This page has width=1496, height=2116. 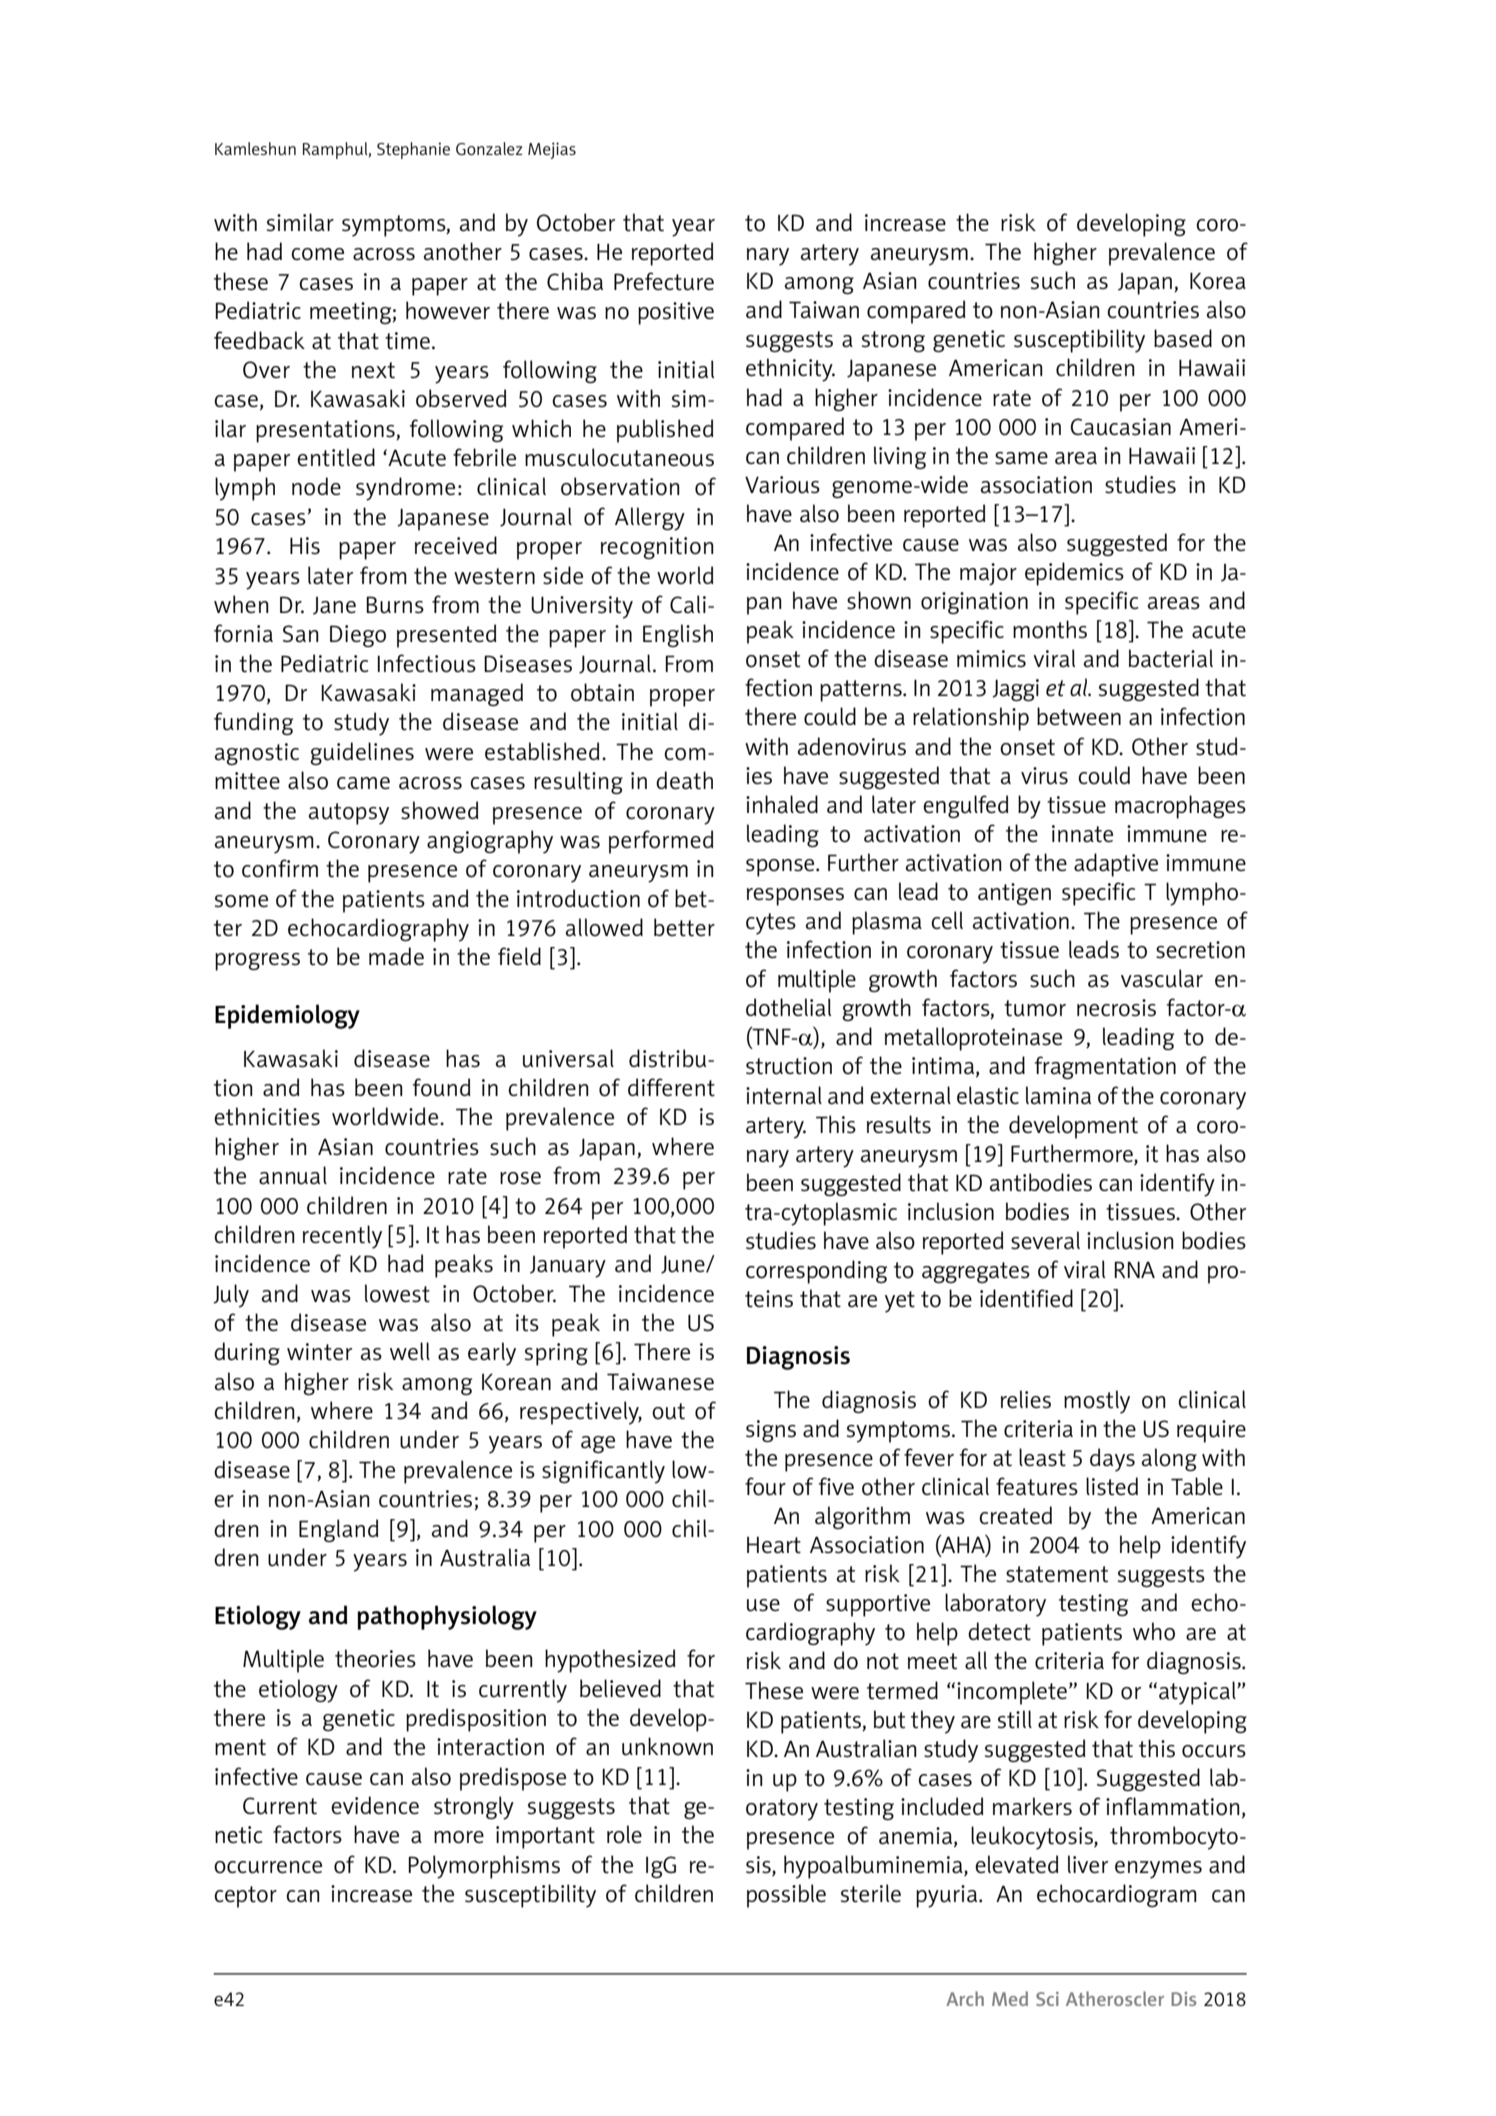 I want to click on based, so click(x=1183, y=338).
